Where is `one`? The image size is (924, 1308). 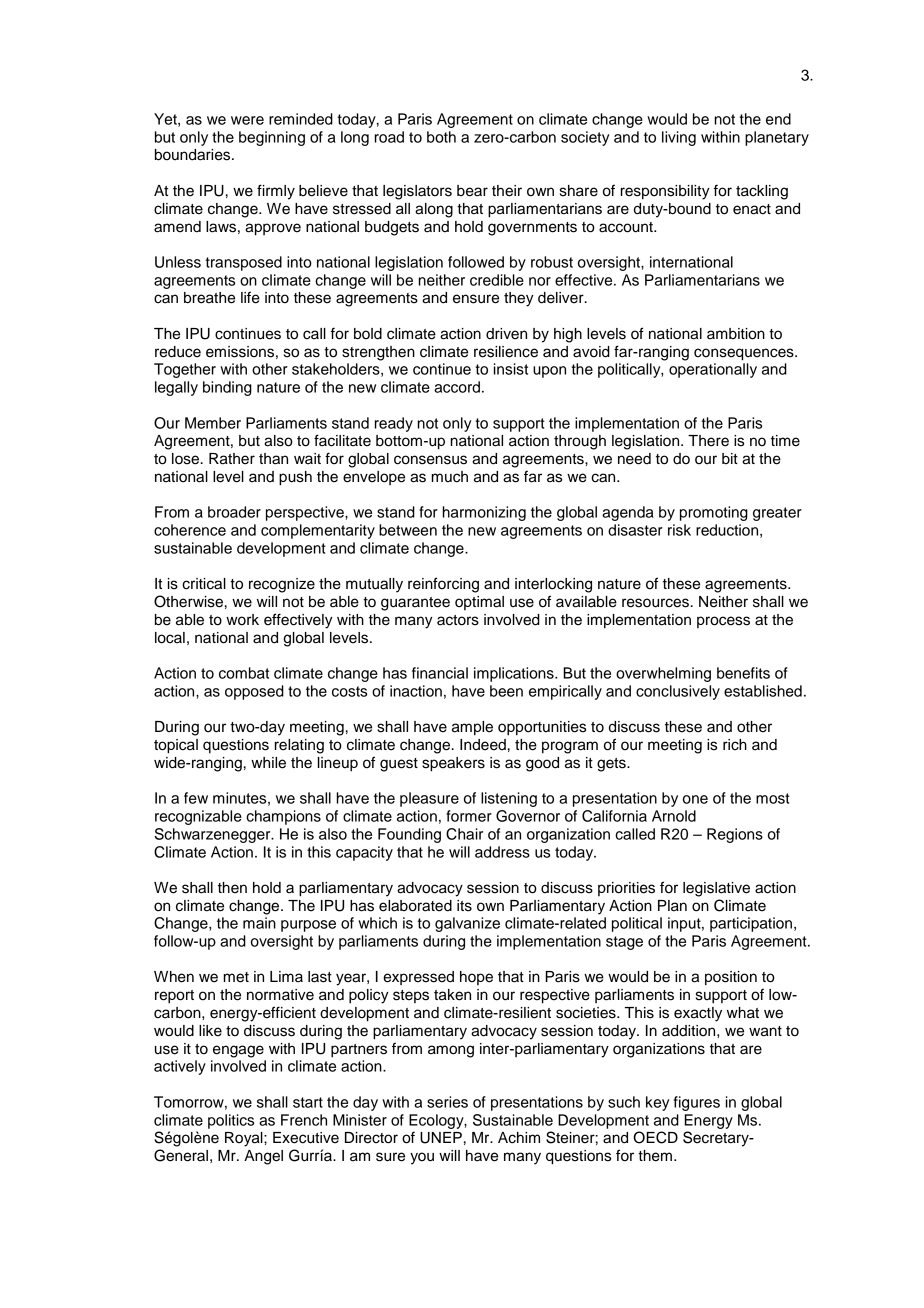
one is located at coordinates (695, 799).
